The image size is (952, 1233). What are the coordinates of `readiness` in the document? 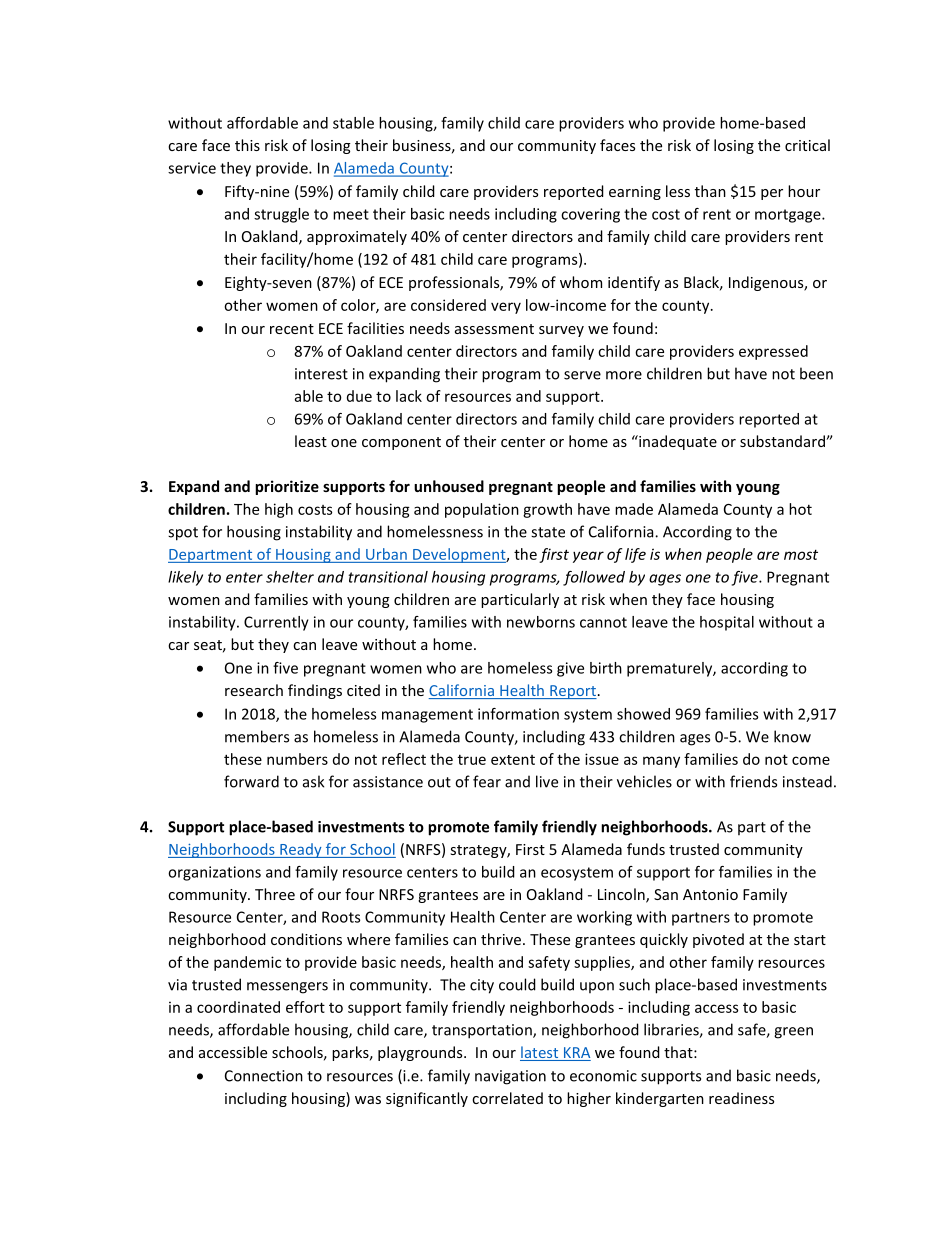 It's located at (741, 1098).
